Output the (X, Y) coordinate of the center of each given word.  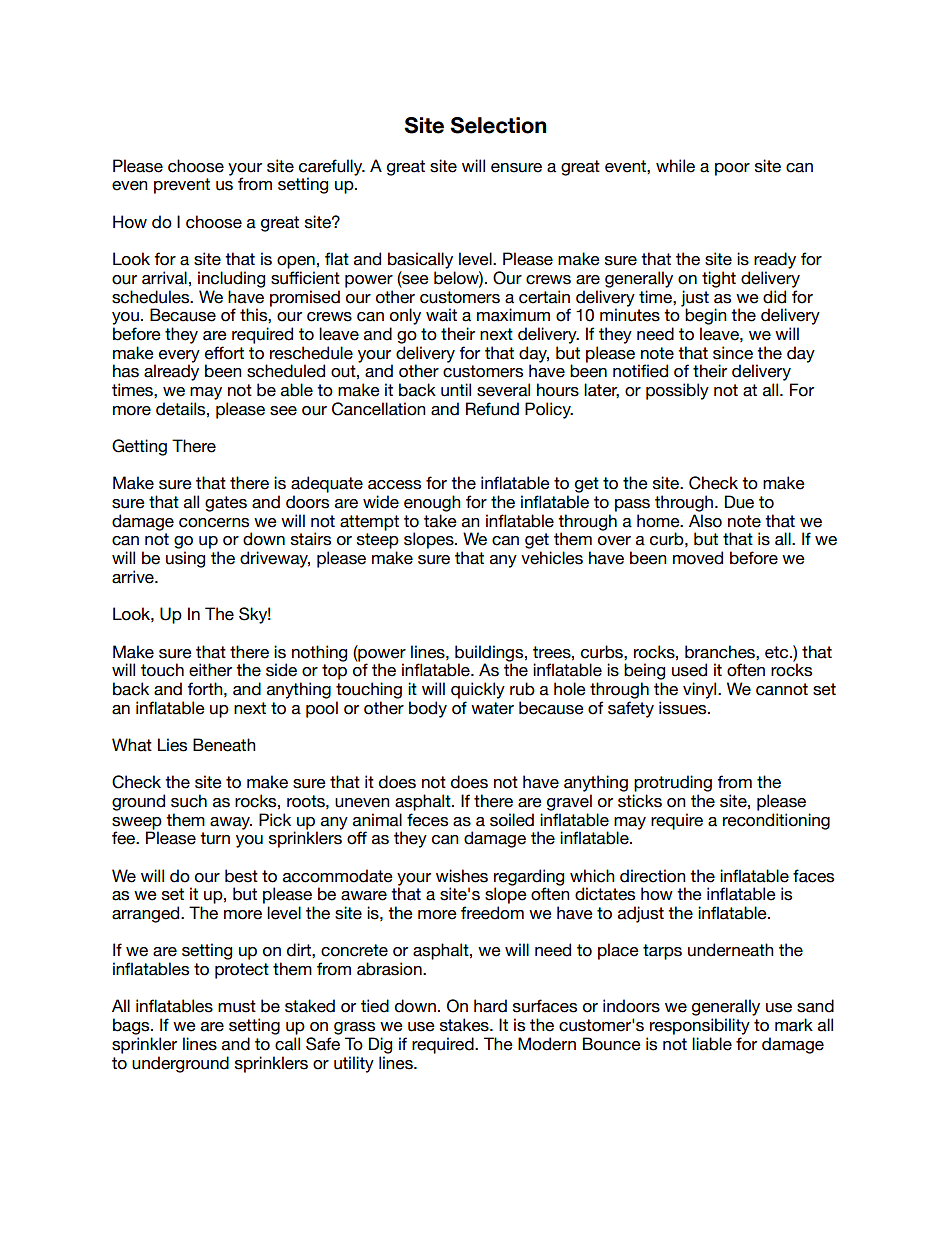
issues (684, 708)
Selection (498, 125)
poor (732, 169)
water (492, 708)
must (237, 1006)
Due (739, 502)
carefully (332, 168)
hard (490, 1006)
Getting (139, 447)
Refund (492, 409)
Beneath (224, 745)
